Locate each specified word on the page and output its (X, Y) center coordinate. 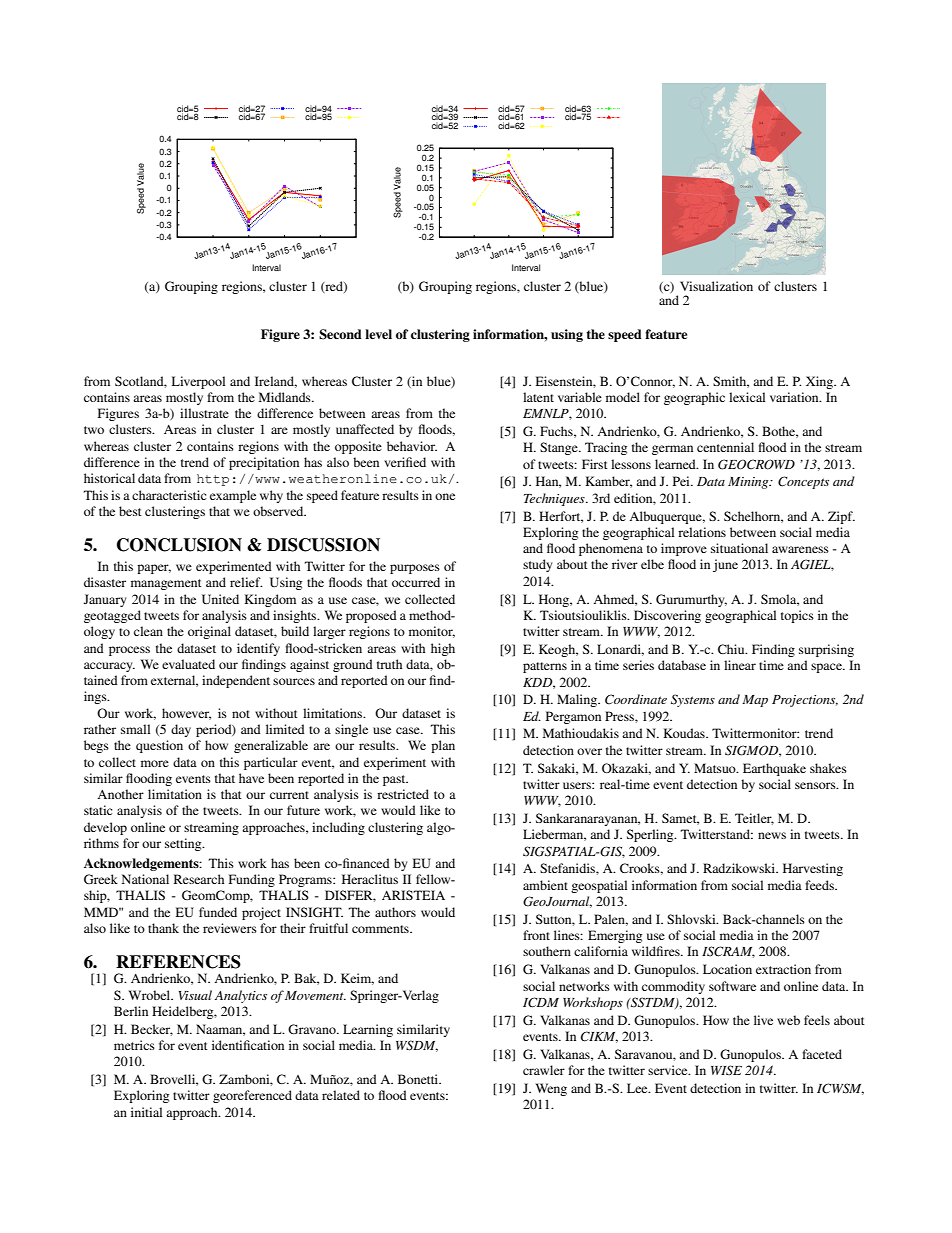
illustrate (204, 413)
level (378, 334)
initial (146, 1112)
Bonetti (419, 1079)
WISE (726, 1070)
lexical (747, 397)
